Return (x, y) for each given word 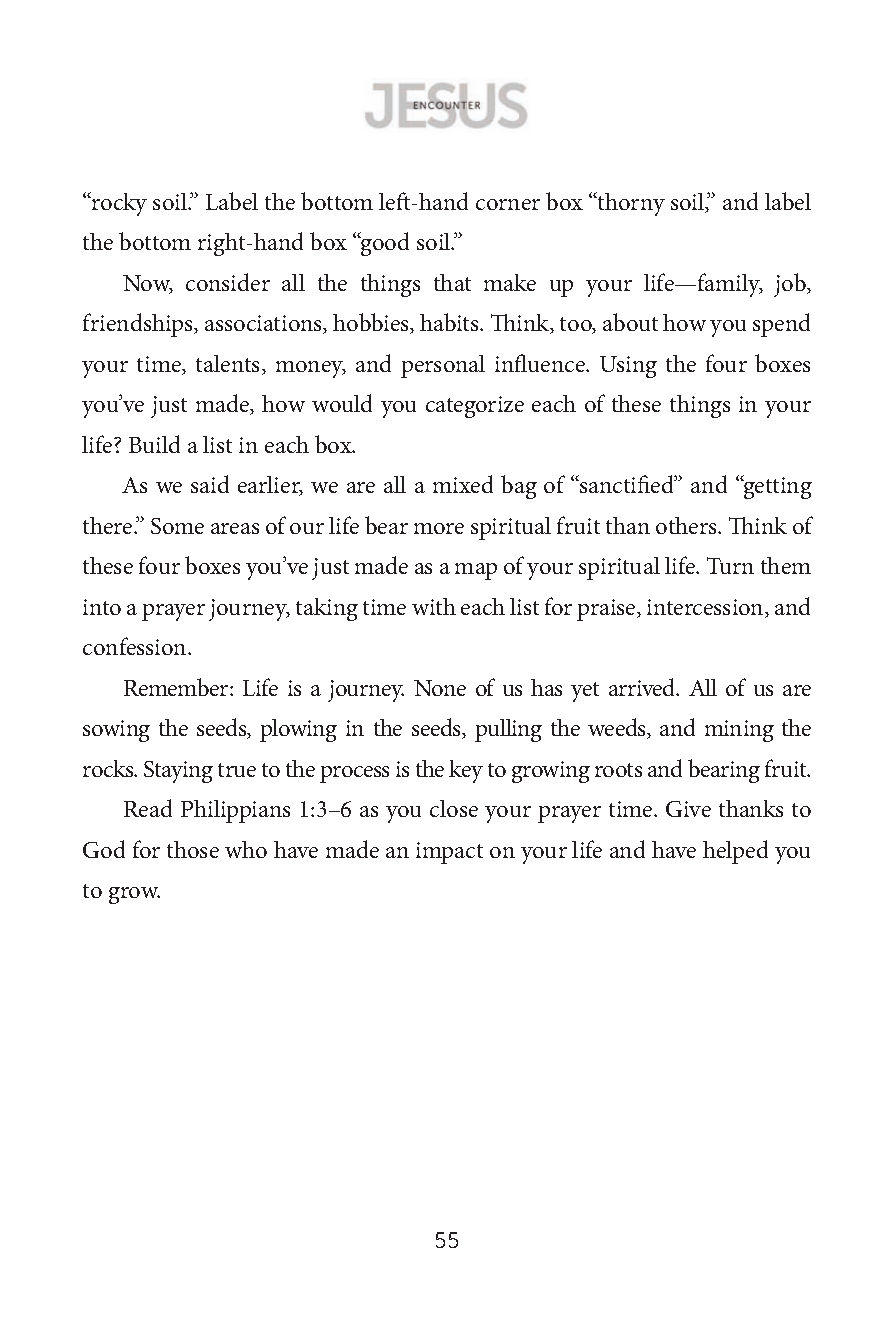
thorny (630, 204)
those (193, 849)
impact (449, 853)
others (687, 525)
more (439, 528)
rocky (118, 204)
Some (177, 526)
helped (735, 852)
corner (508, 204)
